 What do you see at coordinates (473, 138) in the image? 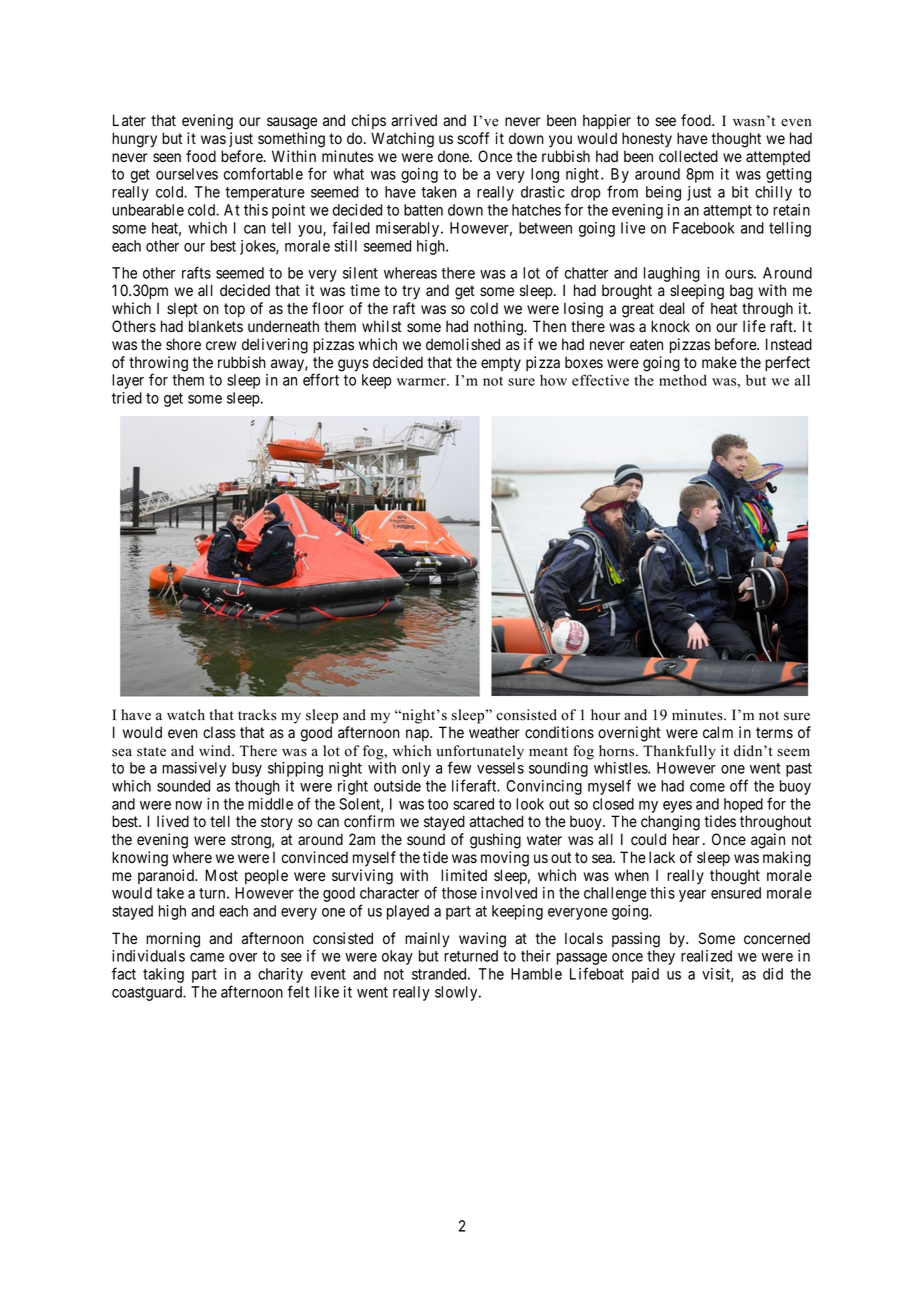
I see `scoff` at bounding box center [473, 138].
